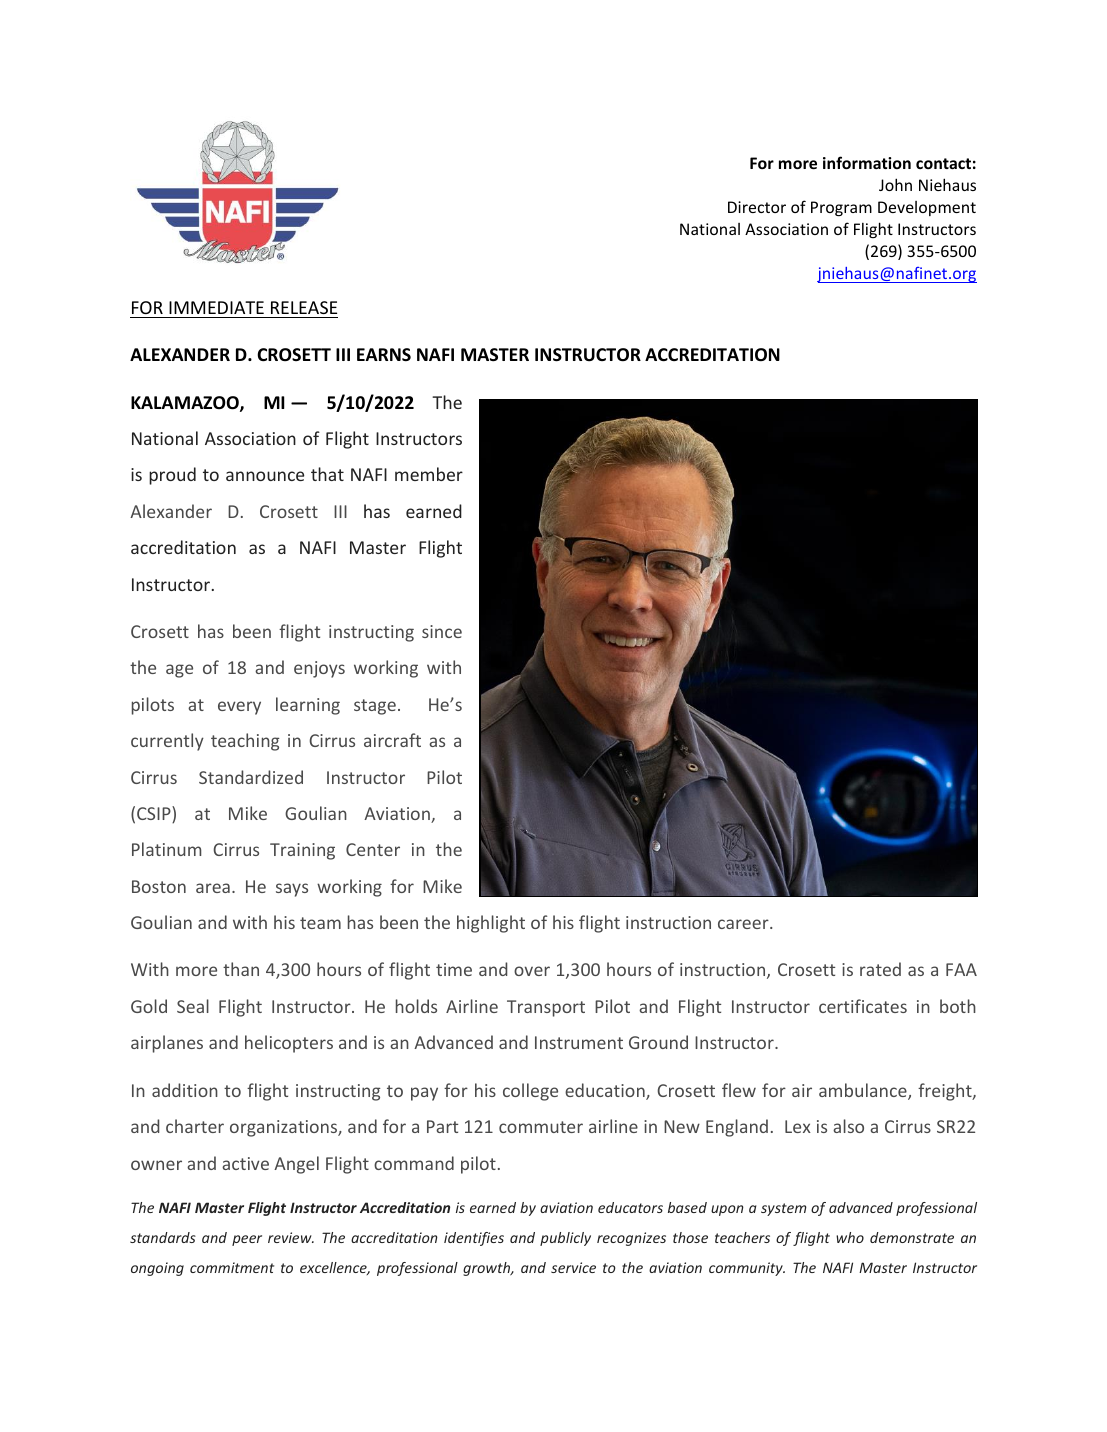 The height and width of the screenshot is (1432, 1107). What do you see at coordinates (757, 207) in the screenshot?
I see `Director` at bounding box center [757, 207].
